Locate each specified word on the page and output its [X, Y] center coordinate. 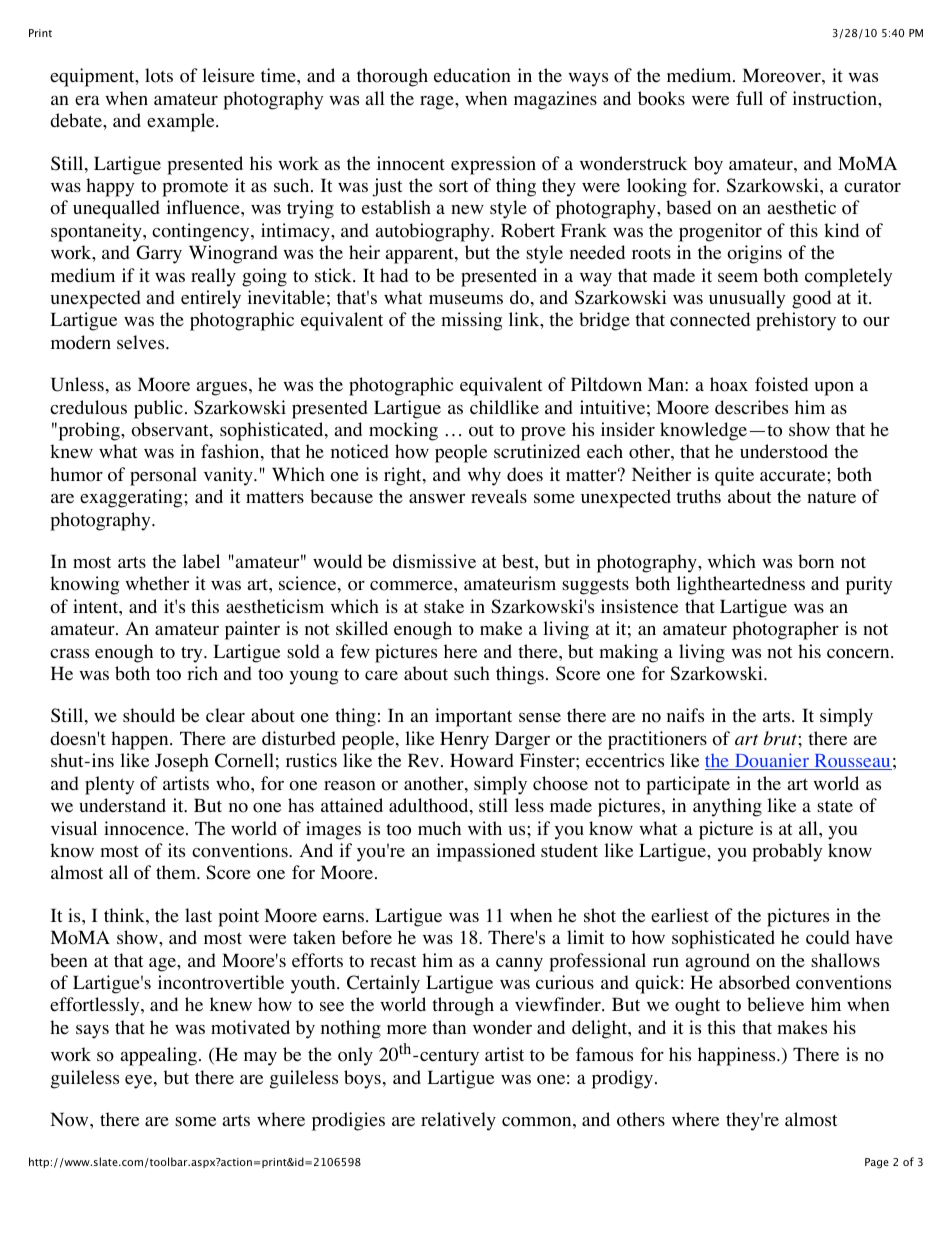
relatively [458, 1121]
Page [877, 1163]
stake [444, 606]
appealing [159, 1056]
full [749, 98]
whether [157, 583]
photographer [785, 630]
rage [438, 103]
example [182, 122]
